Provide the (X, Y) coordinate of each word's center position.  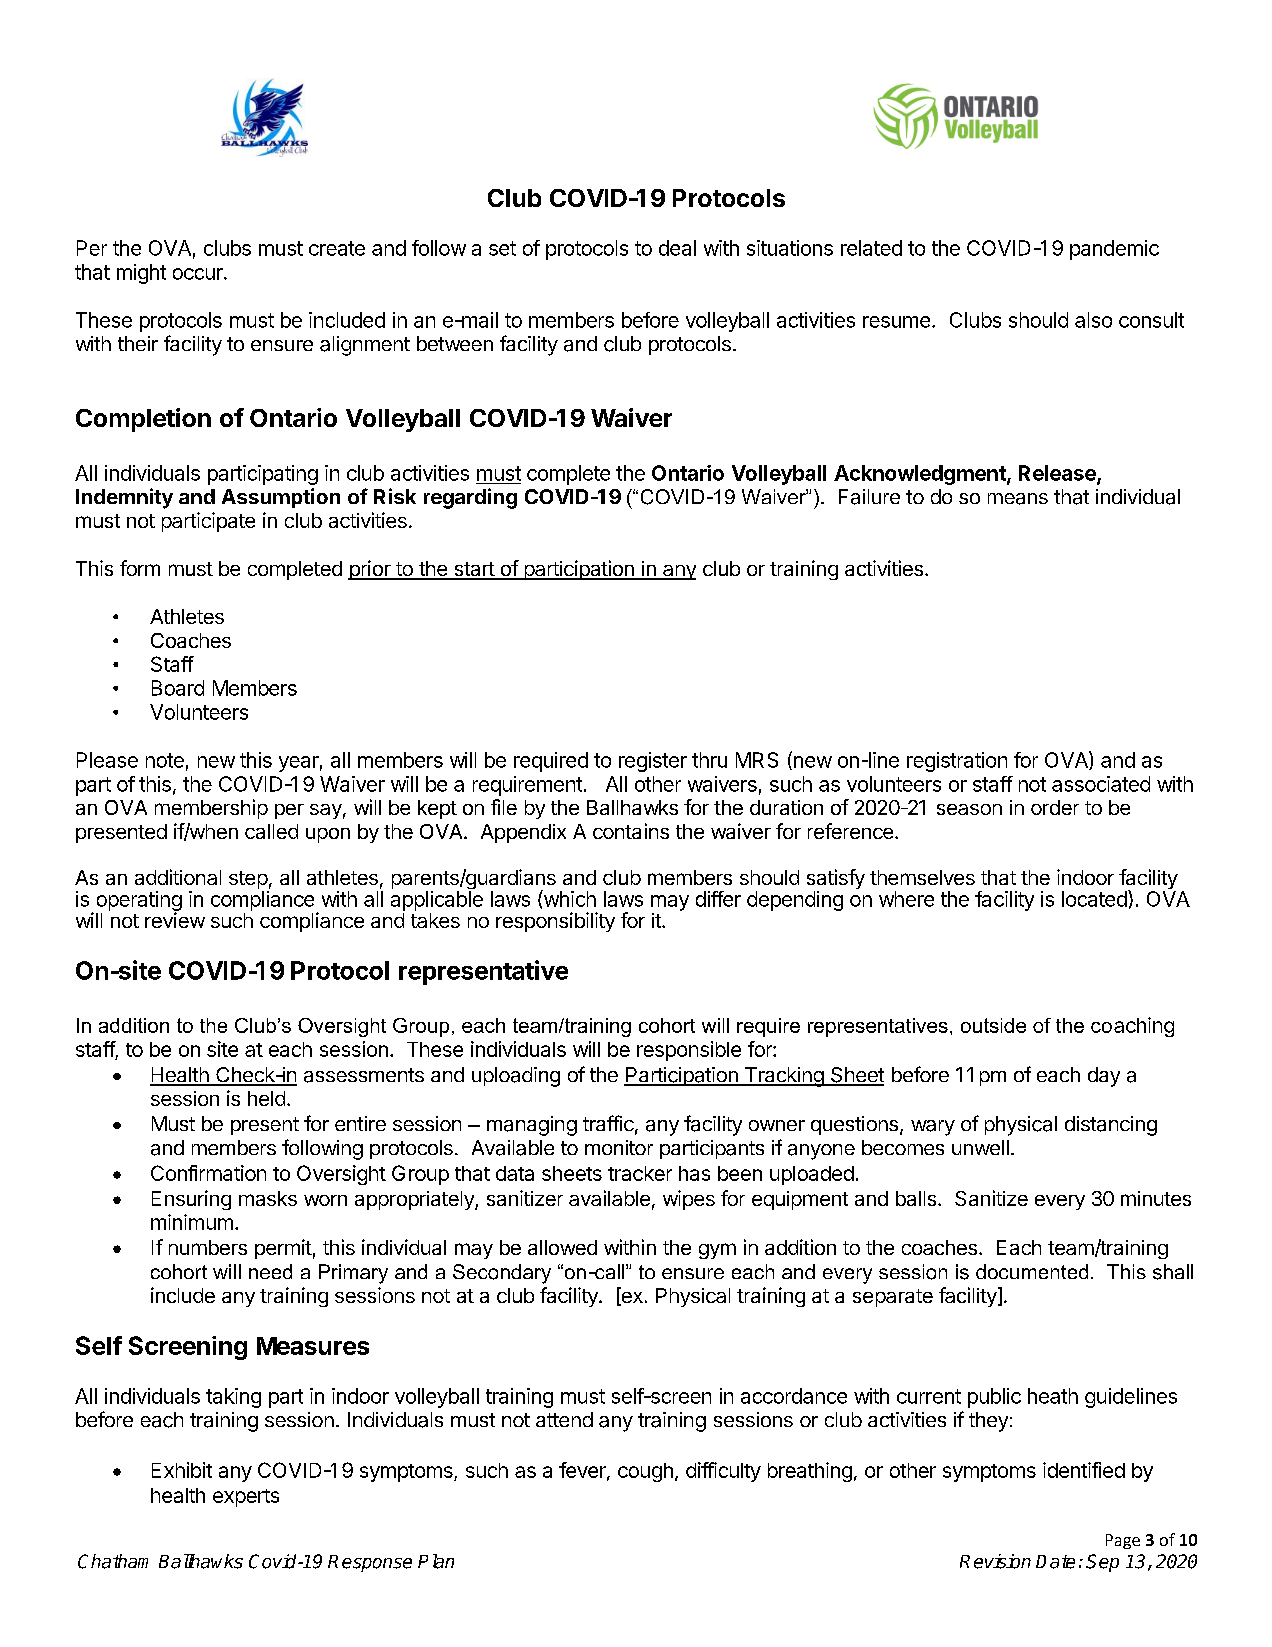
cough (645, 1472)
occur (199, 274)
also (1093, 320)
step (249, 881)
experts (246, 1498)
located (1095, 898)
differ (718, 899)
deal (677, 248)
